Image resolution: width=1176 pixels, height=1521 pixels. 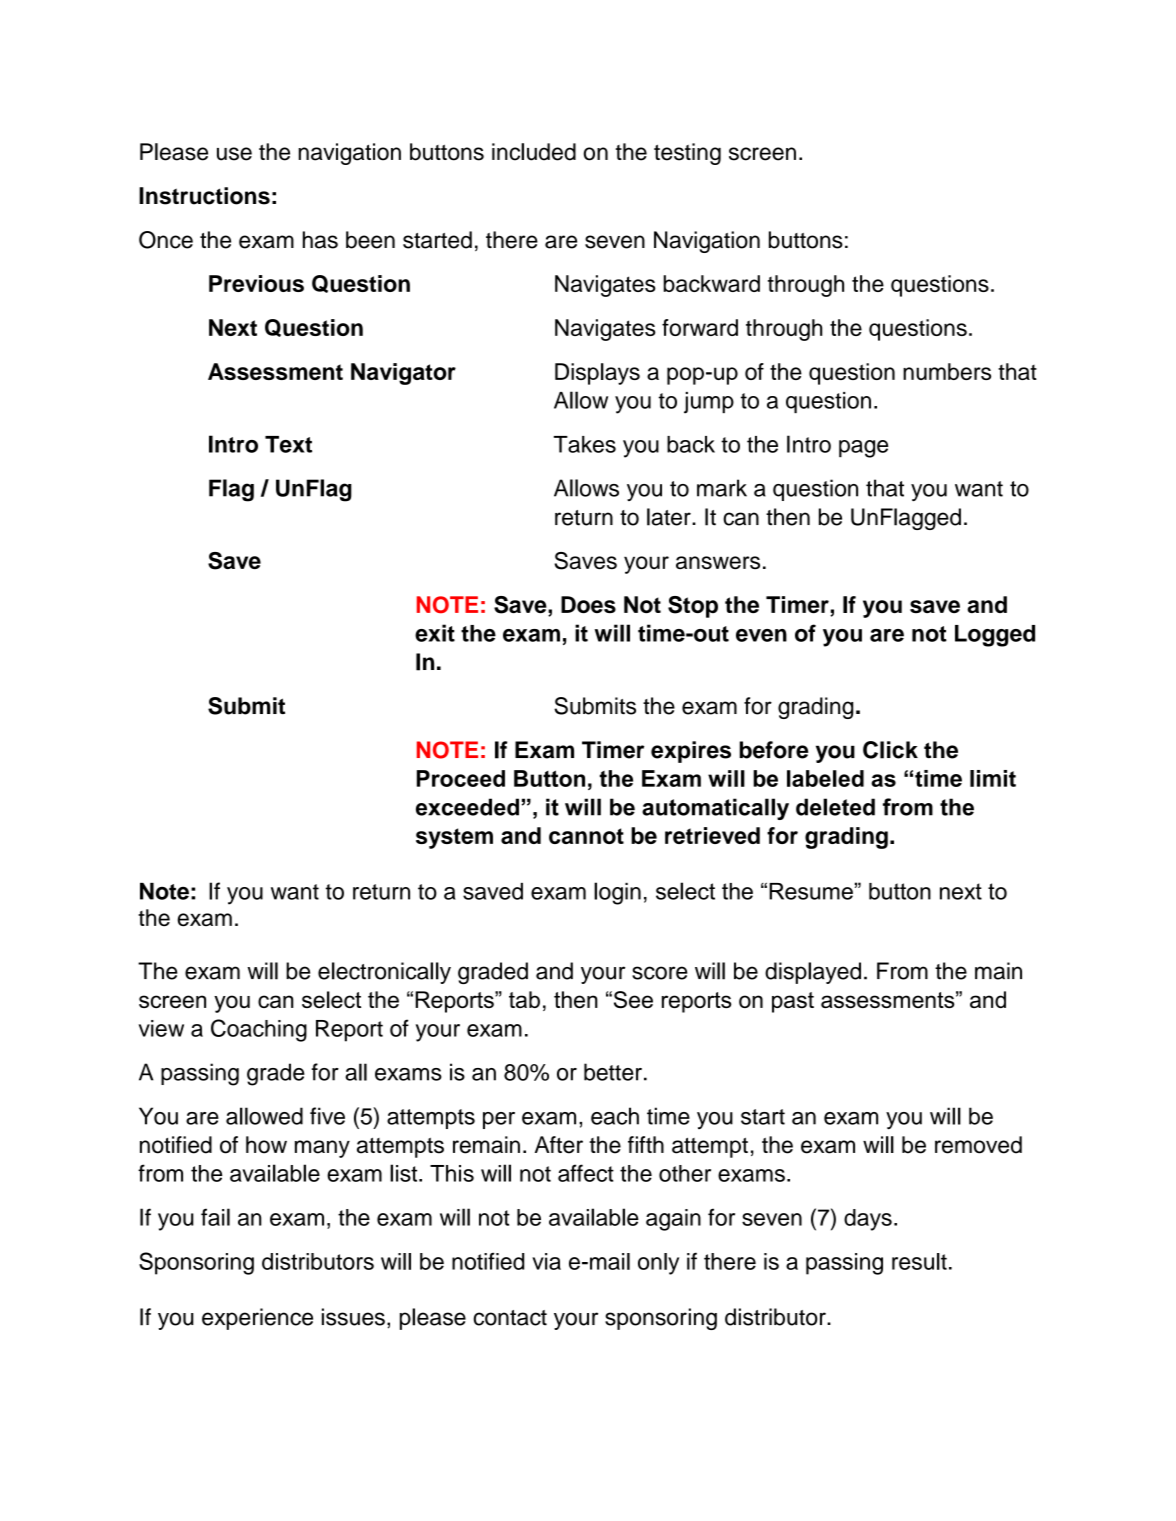 What do you see at coordinates (687, 154) in the image?
I see `testing` at bounding box center [687, 154].
